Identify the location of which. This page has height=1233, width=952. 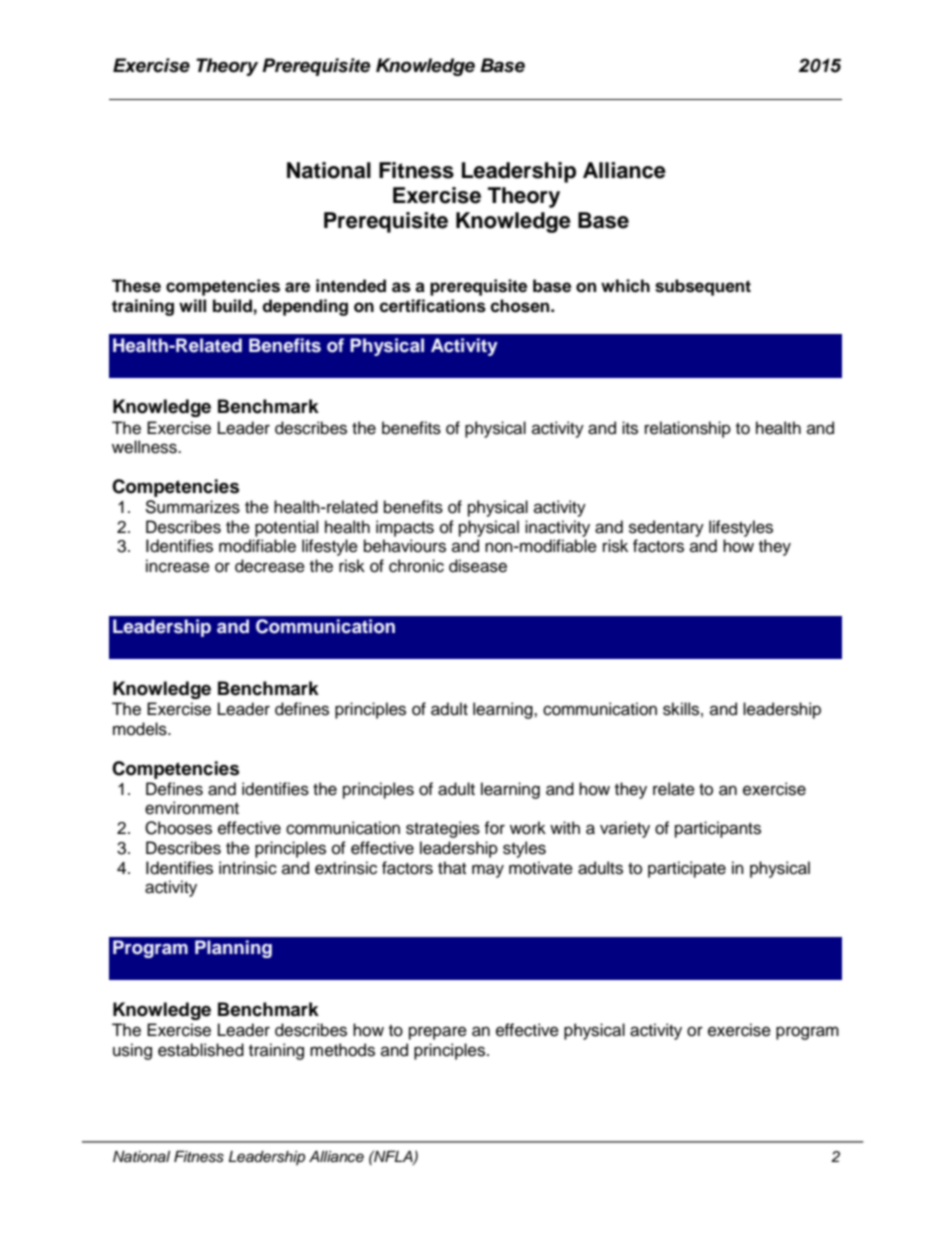
(625, 286).
